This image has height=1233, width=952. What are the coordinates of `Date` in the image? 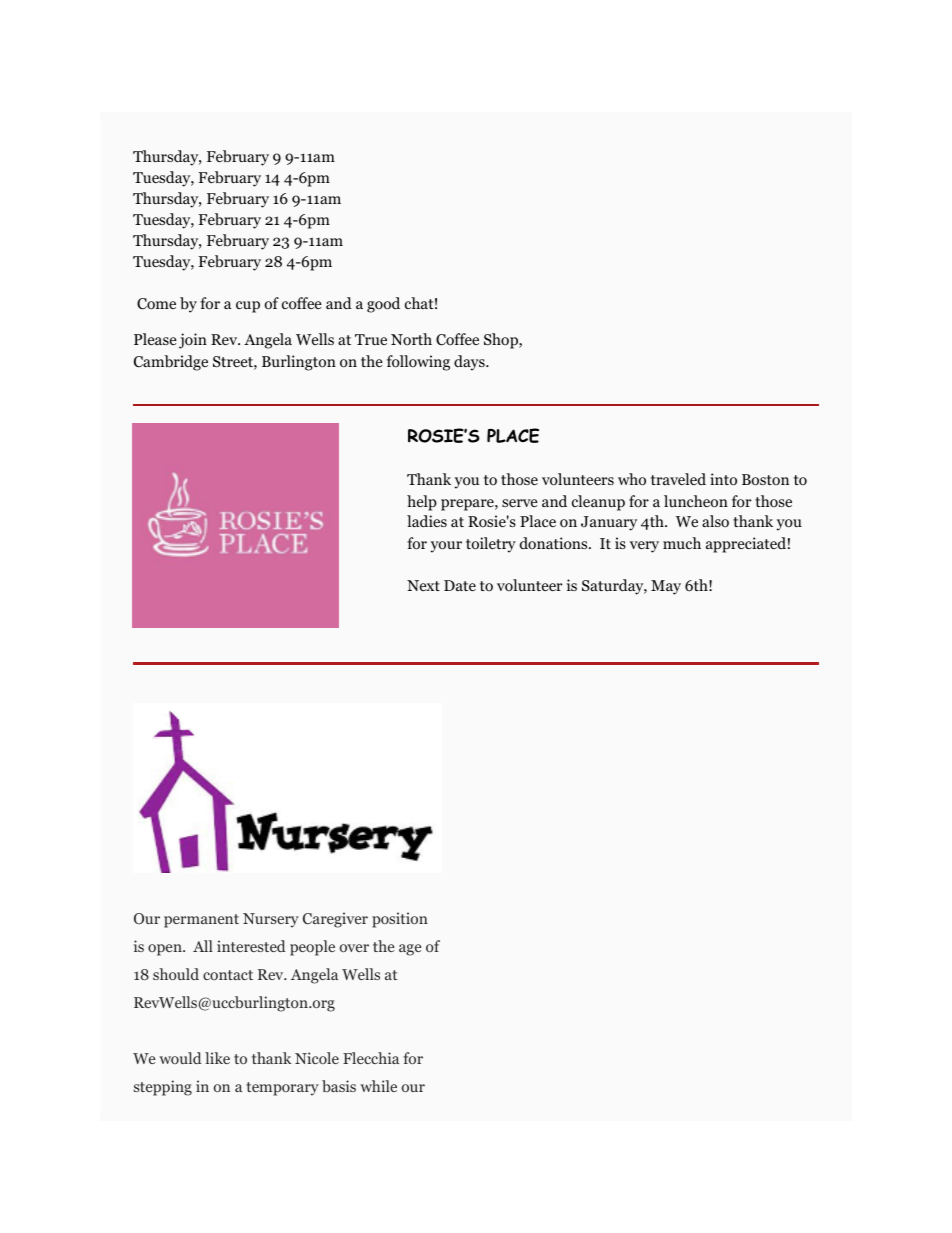 It's located at (460, 585).
